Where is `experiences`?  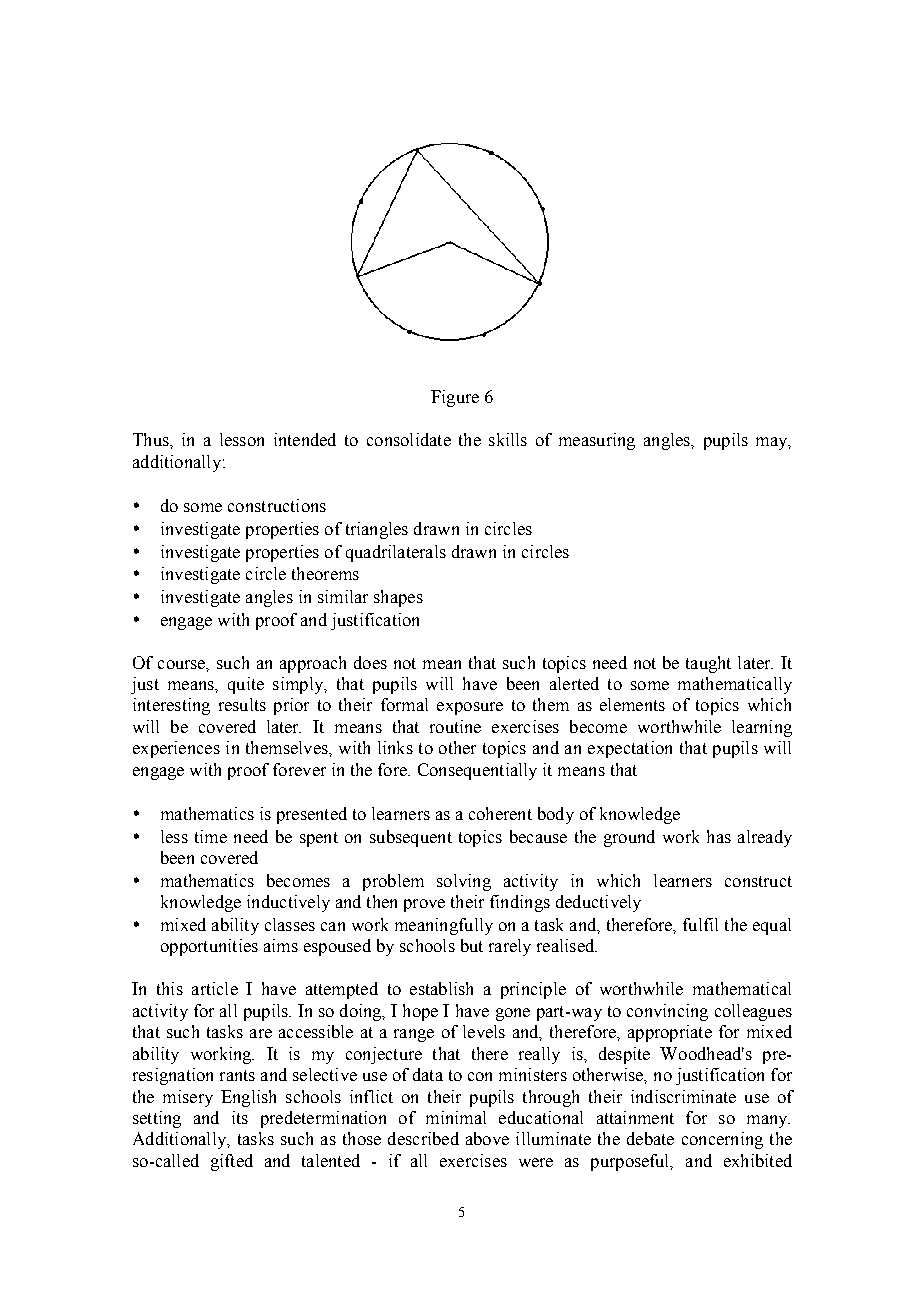
experiences is located at coordinates (176, 749).
